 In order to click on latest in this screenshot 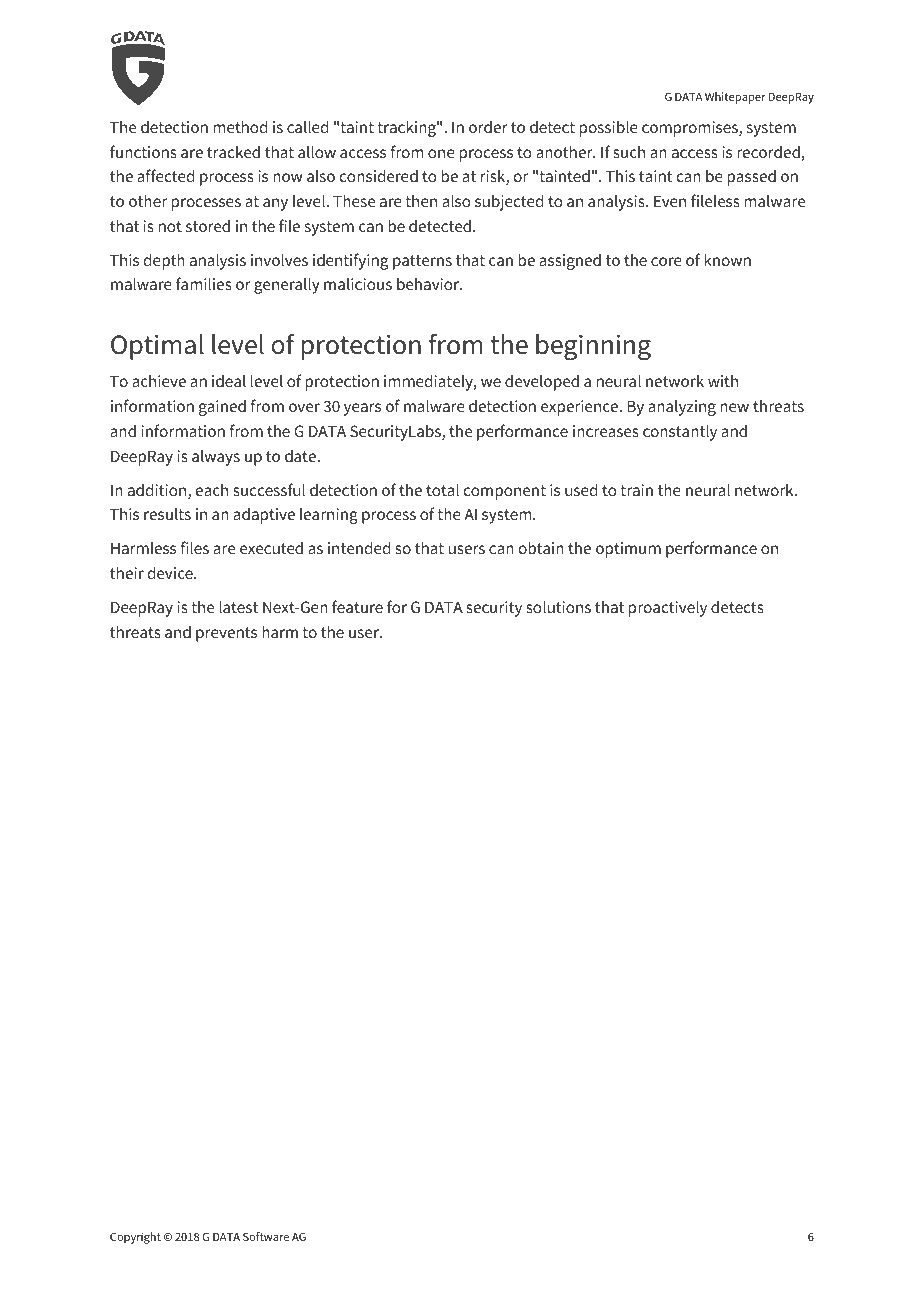, I will do `click(238, 606)`.
